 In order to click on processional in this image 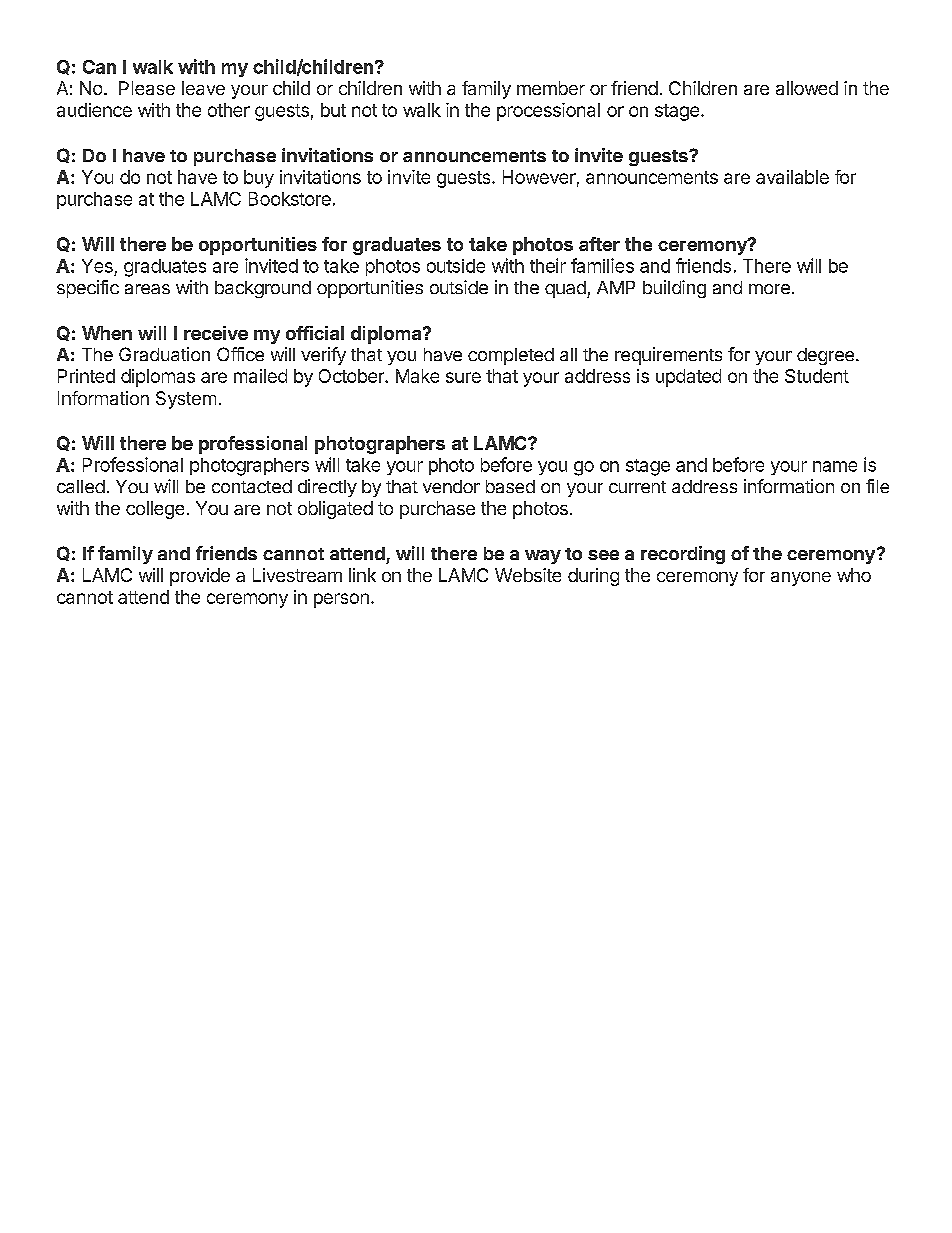, I will do `click(548, 112)`.
